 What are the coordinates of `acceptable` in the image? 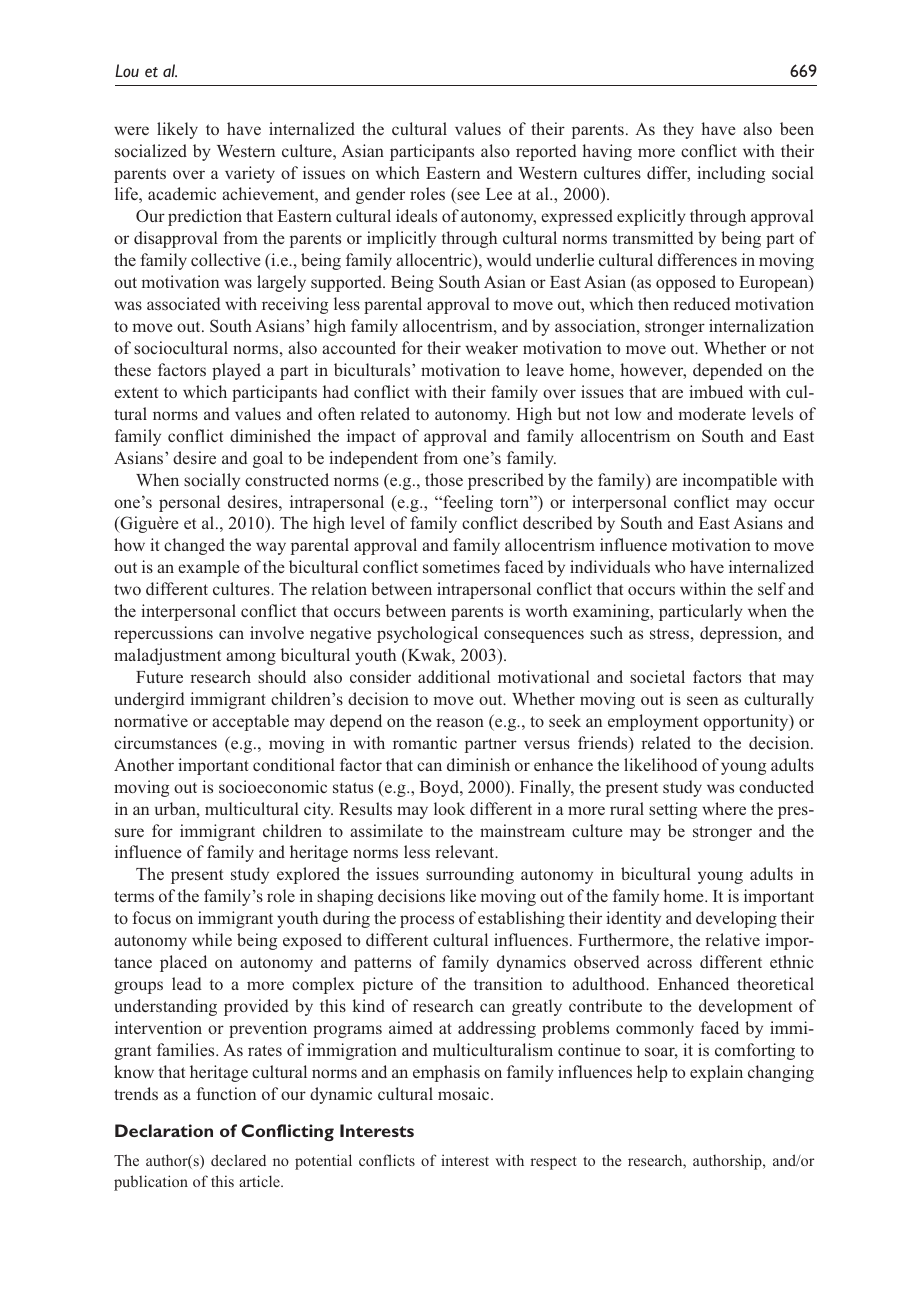 It's located at (250, 722).
